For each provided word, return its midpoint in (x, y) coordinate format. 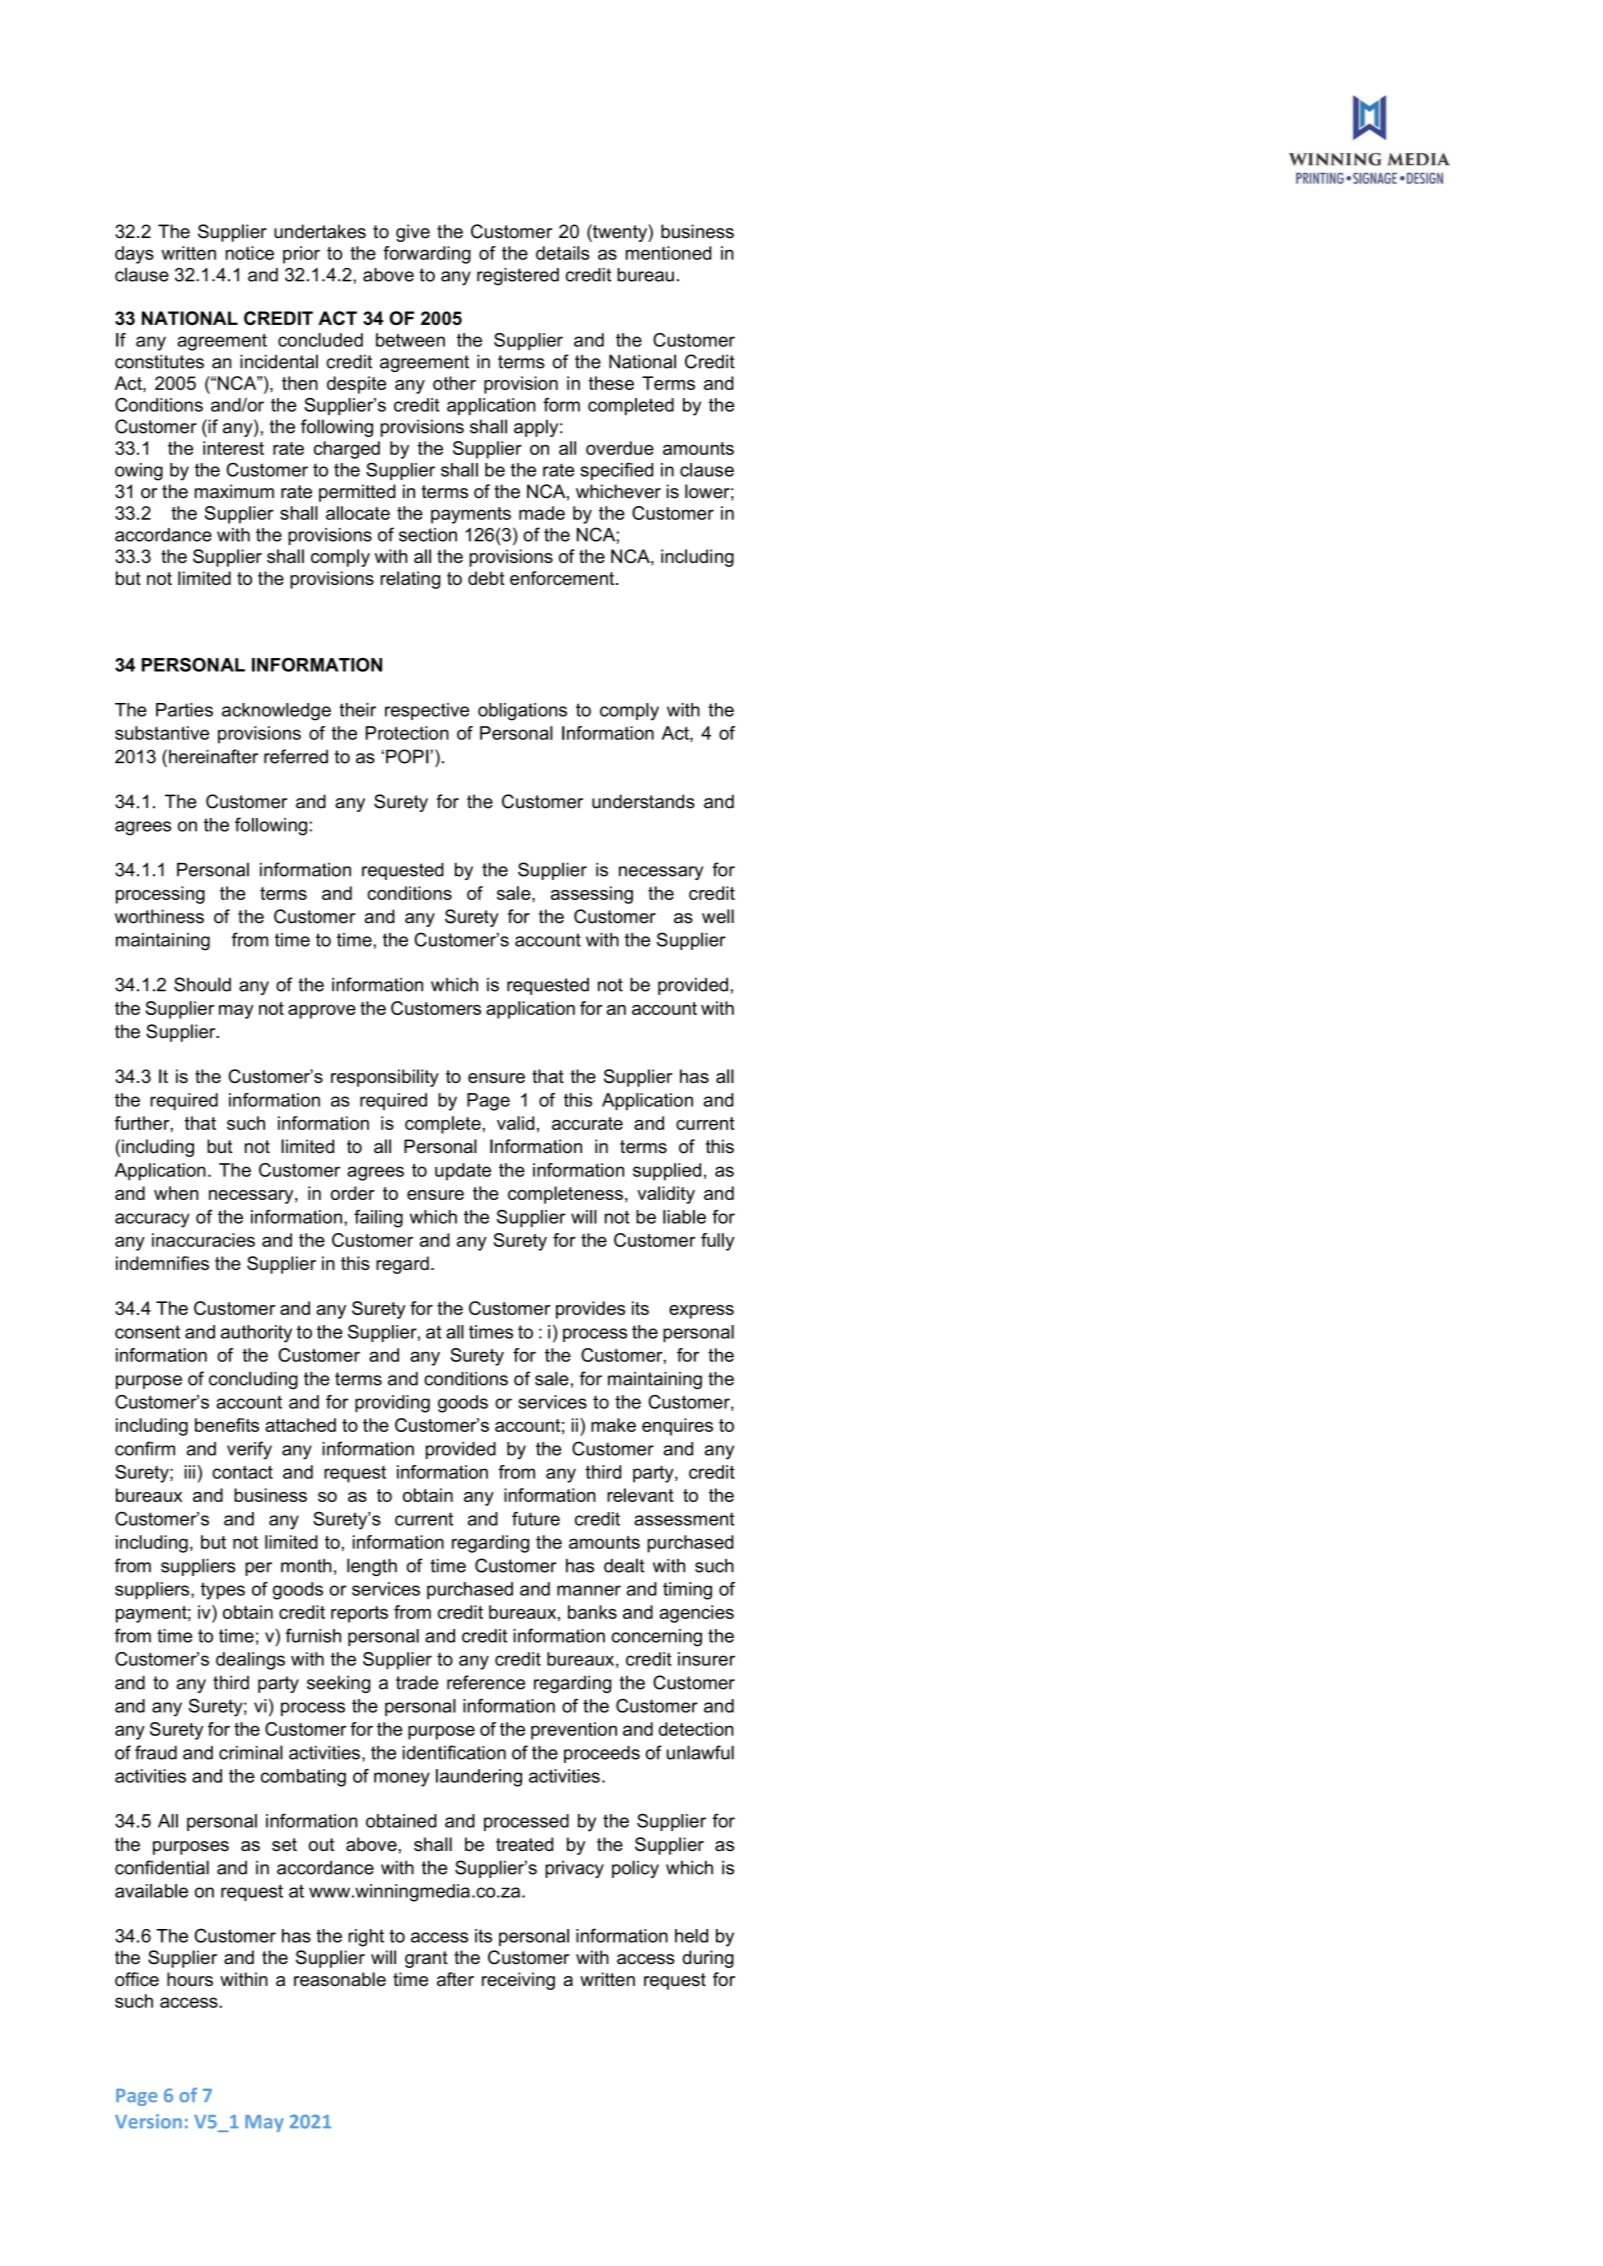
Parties (184, 710)
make (613, 1425)
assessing (592, 895)
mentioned (669, 253)
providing (392, 1404)
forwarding (427, 255)
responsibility (385, 1078)
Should (202, 984)
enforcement (563, 578)
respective (427, 711)
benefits (227, 1425)
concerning (656, 1638)
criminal (251, 1752)
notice (250, 253)
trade (417, 1682)
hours (190, 1979)
